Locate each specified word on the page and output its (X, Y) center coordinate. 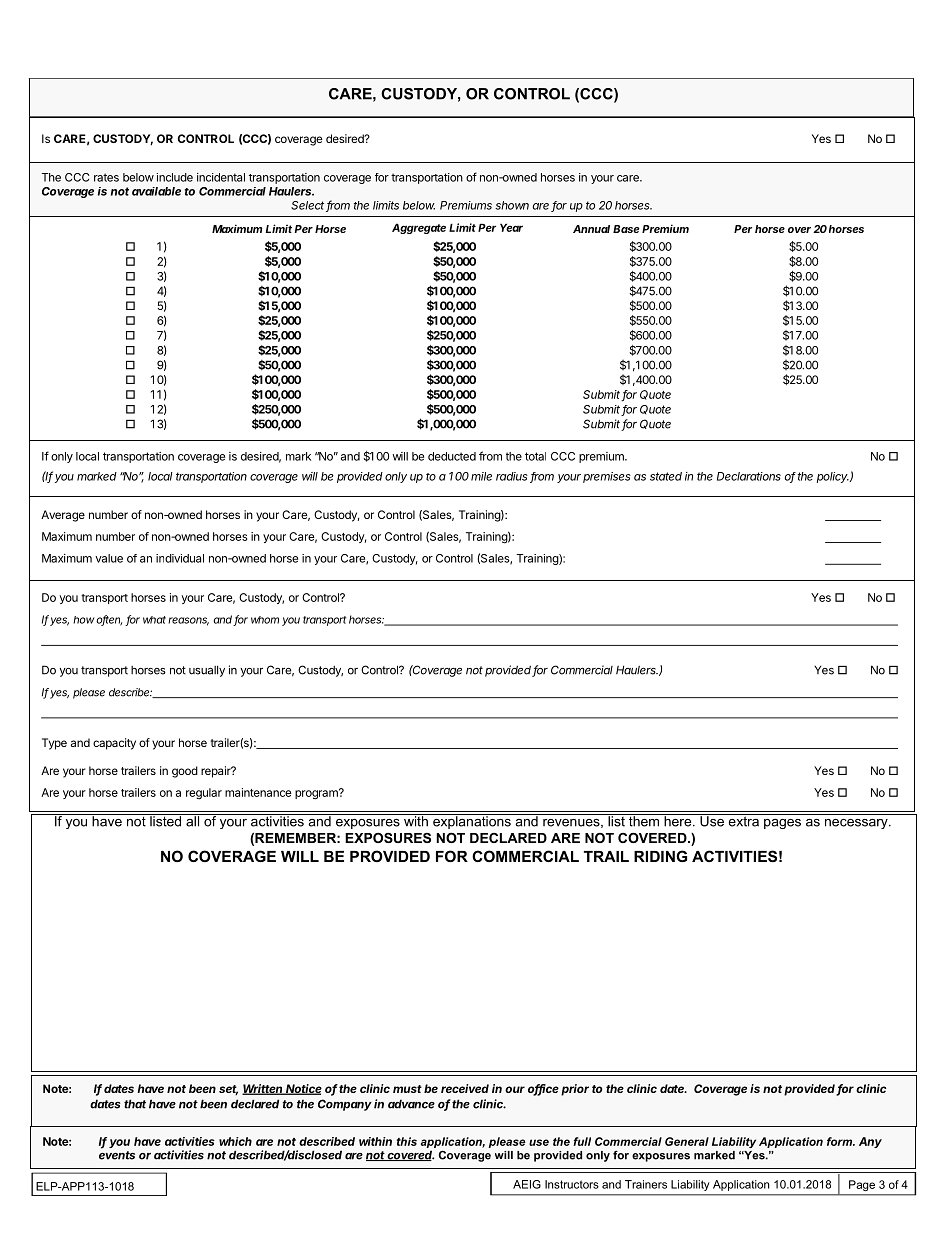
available (156, 191)
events (117, 1155)
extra (743, 820)
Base (626, 229)
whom (265, 620)
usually (207, 671)
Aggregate (419, 228)
